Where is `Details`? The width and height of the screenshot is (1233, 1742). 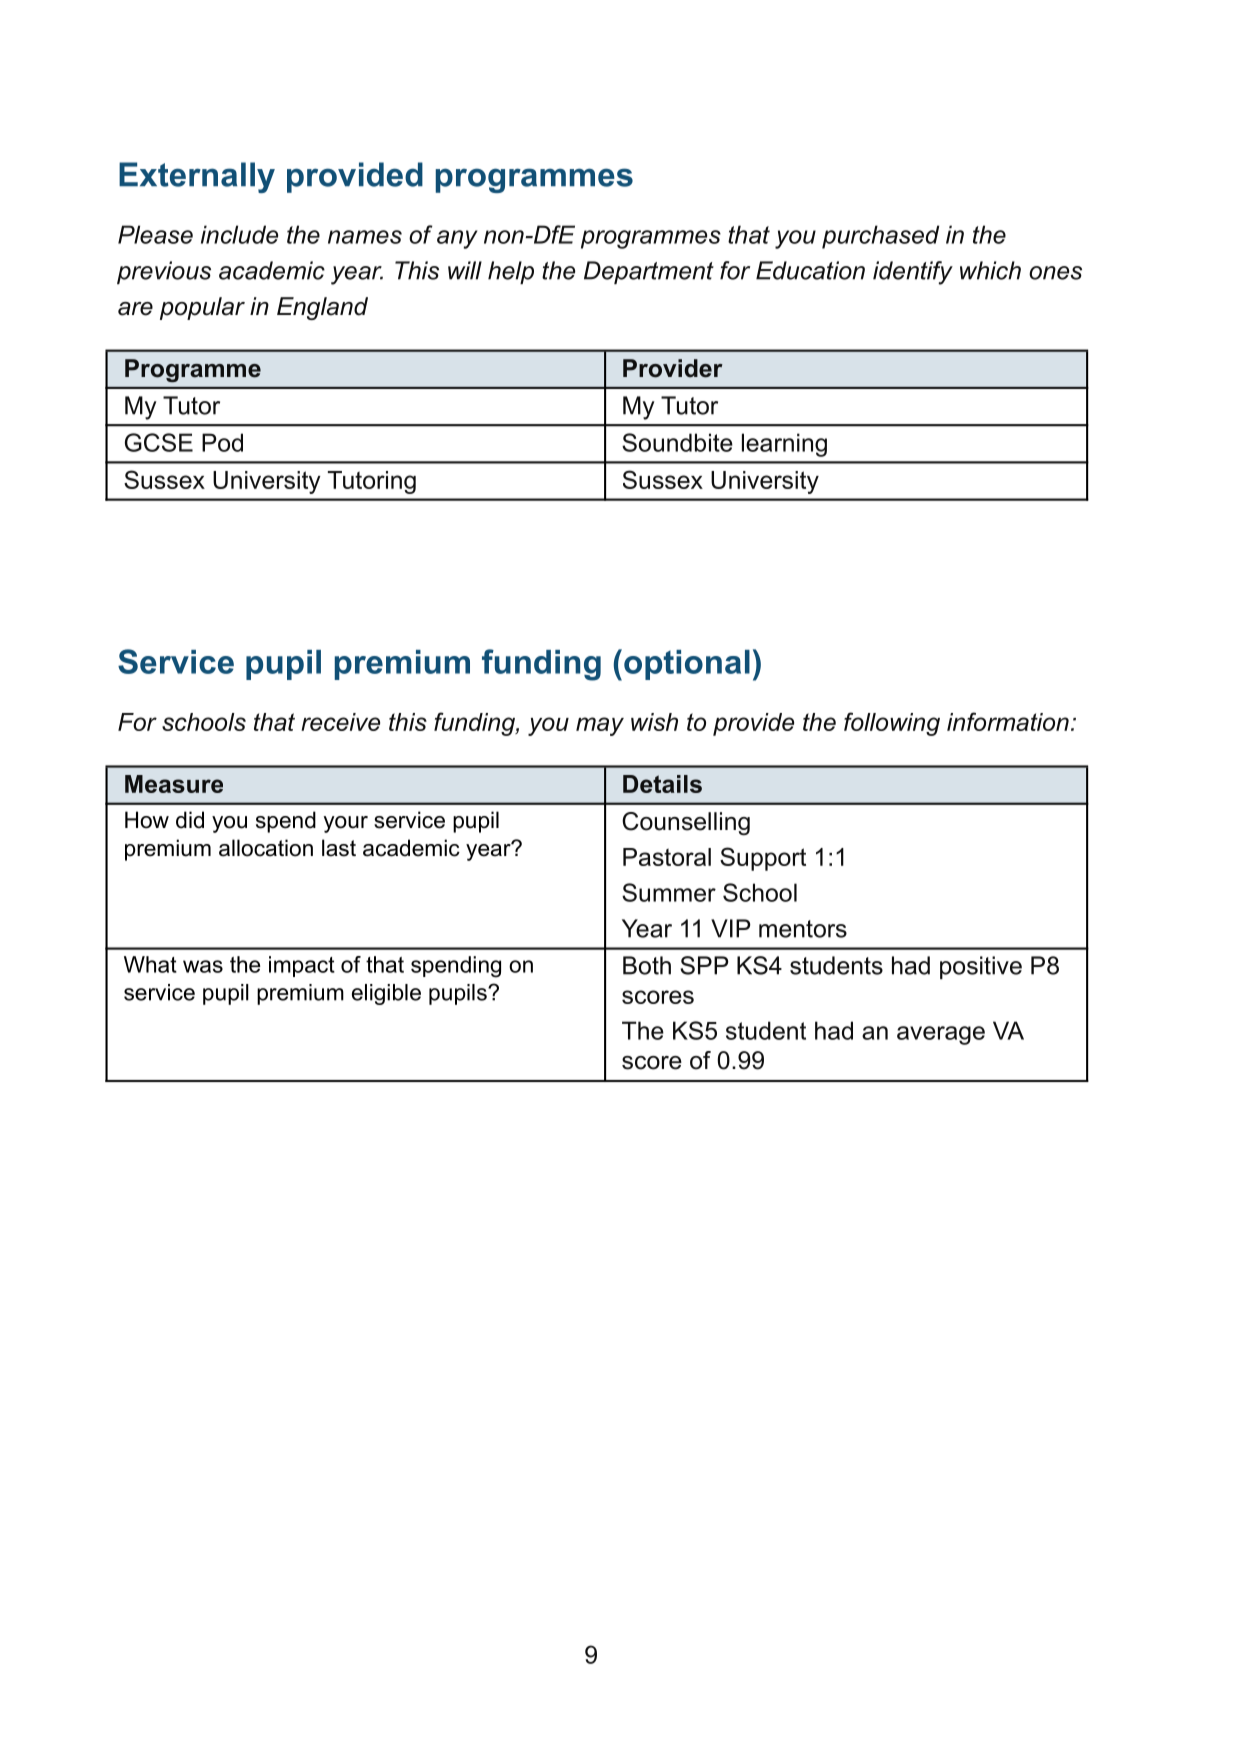 Details is located at coordinates (662, 784).
